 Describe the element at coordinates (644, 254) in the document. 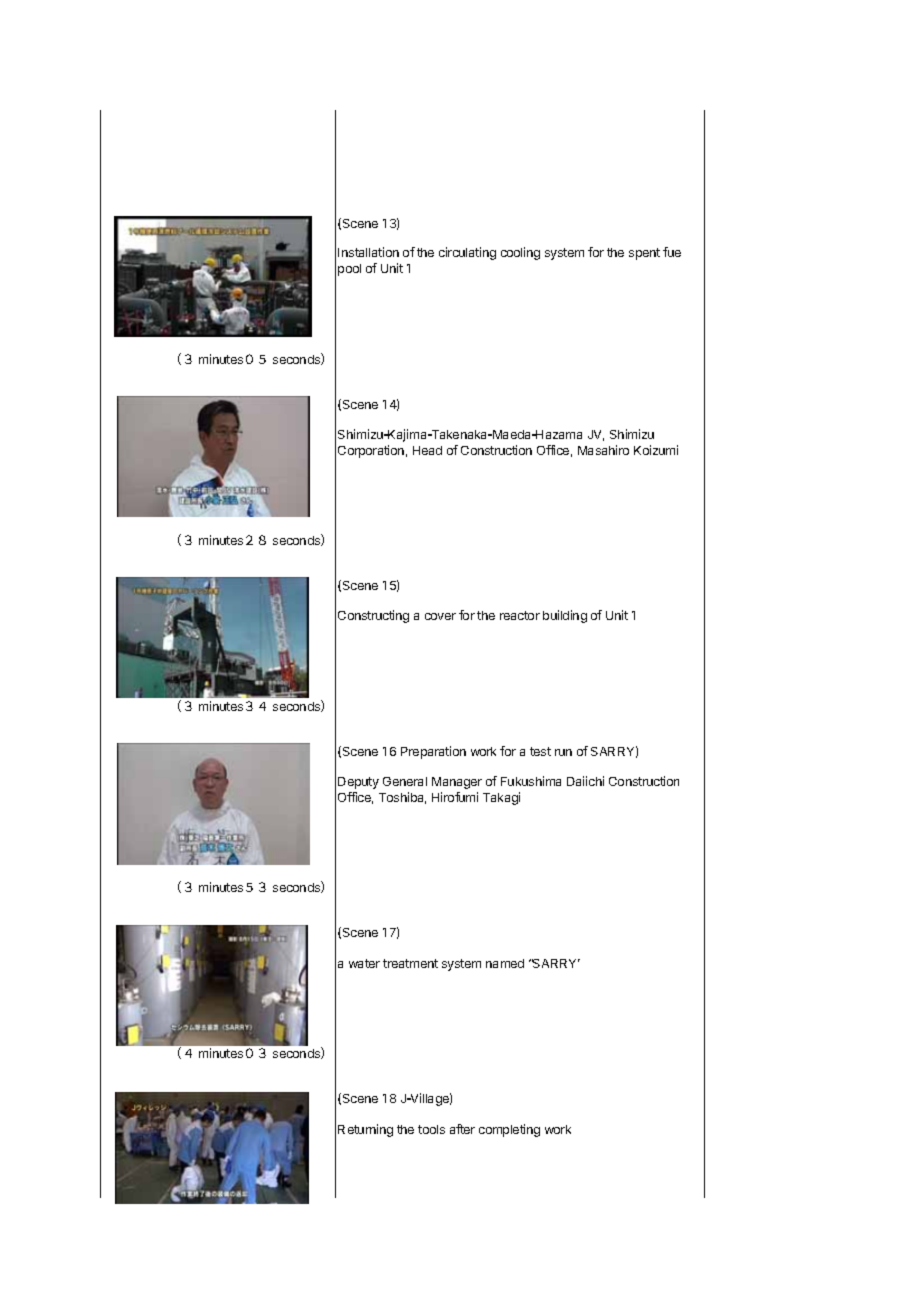

I see `spent` at that location.
